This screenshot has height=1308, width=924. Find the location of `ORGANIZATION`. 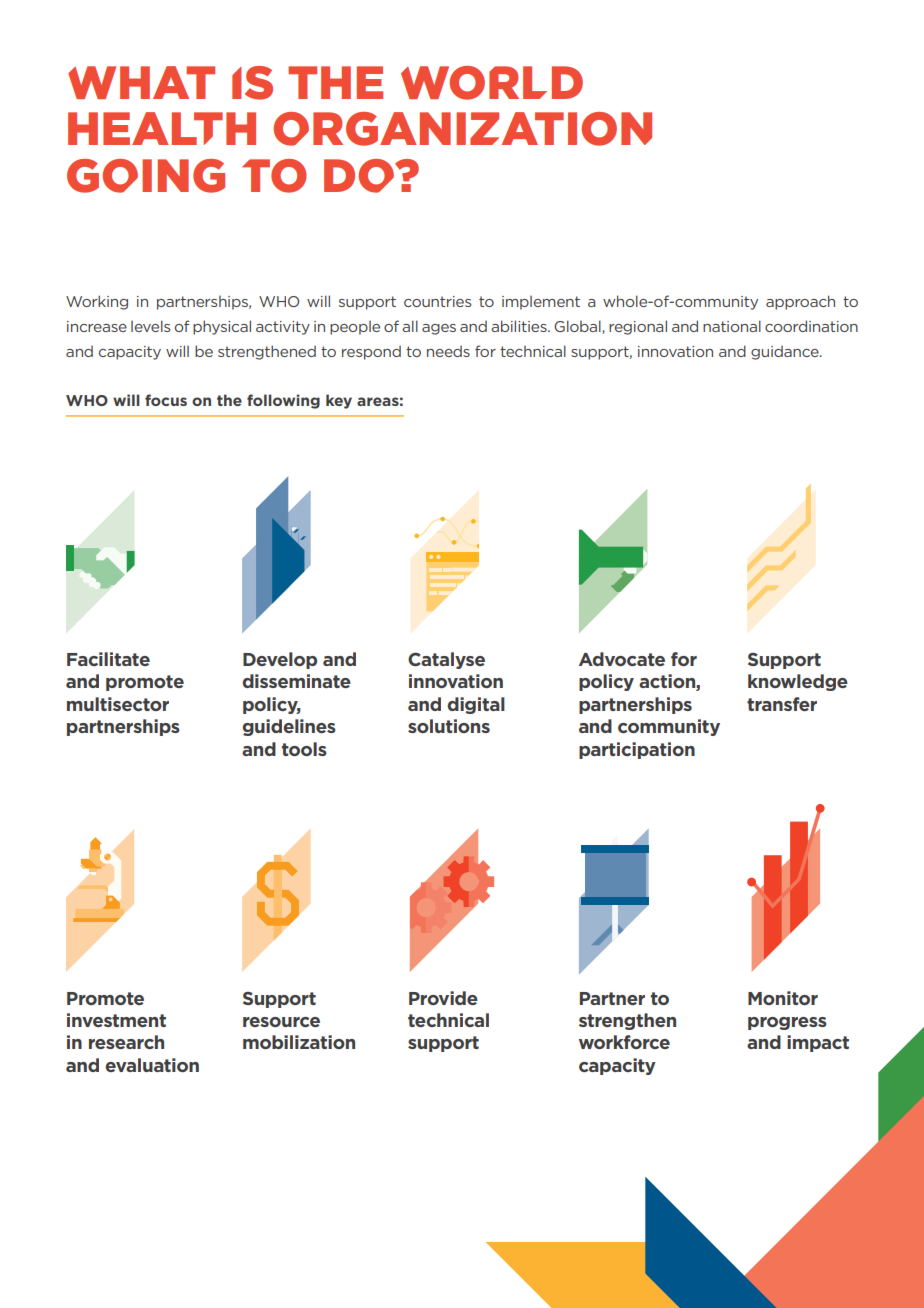

ORGANIZATION is located at coordinates (462, 129).
